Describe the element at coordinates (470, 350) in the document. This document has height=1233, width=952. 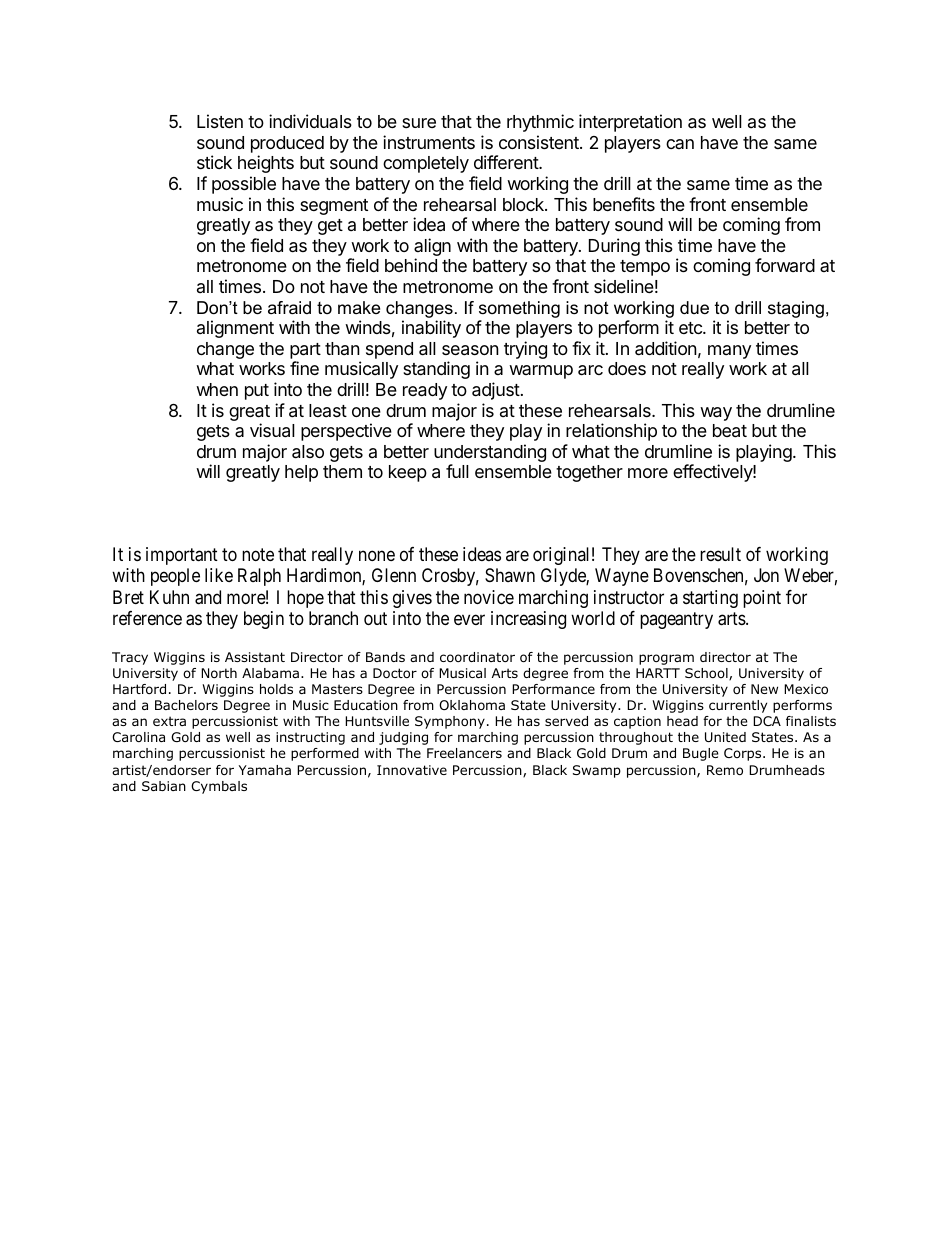
I see `season` at that location.
